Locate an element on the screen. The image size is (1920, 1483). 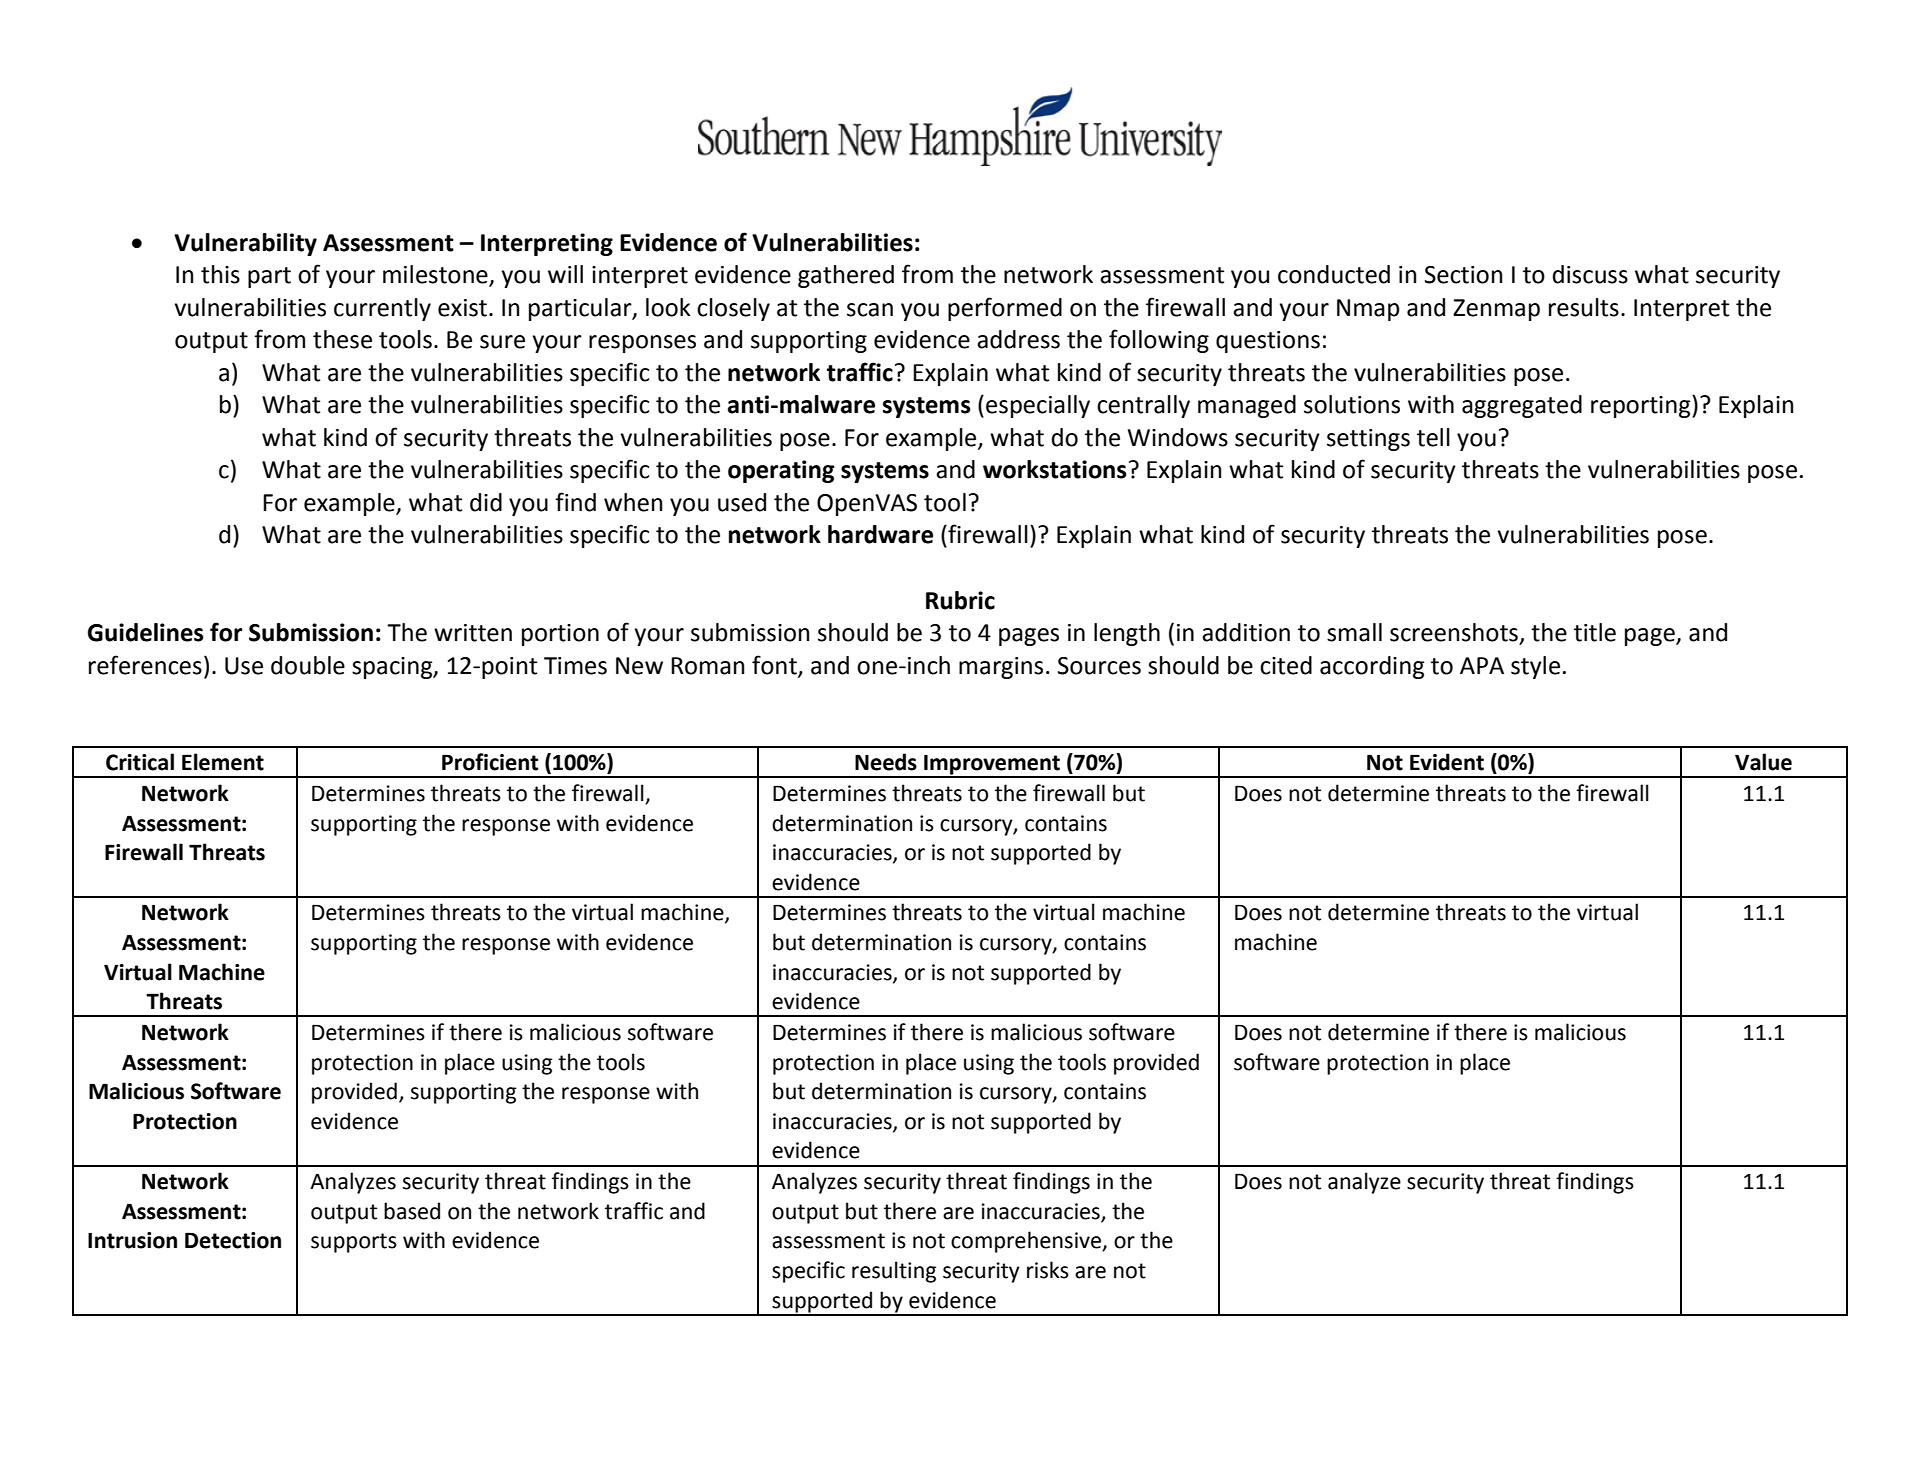
Element is located at coordinates (223, 762).
